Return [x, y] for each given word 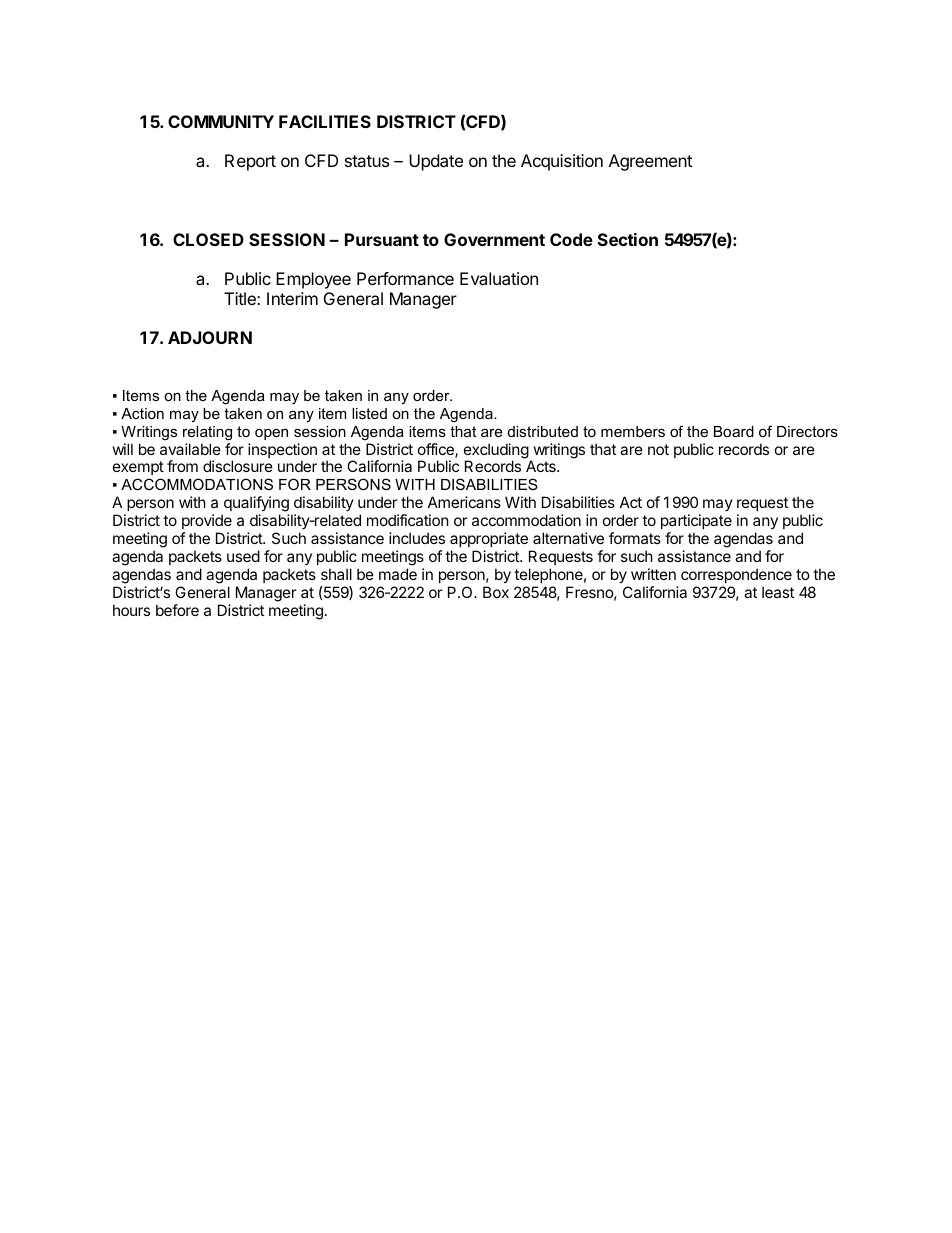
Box [496, 592]
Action [142, 413]
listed [369, 413]
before [177, 610]
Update [436, 162]
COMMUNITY [221, 121]
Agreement [650, 162]
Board [734, 431]
